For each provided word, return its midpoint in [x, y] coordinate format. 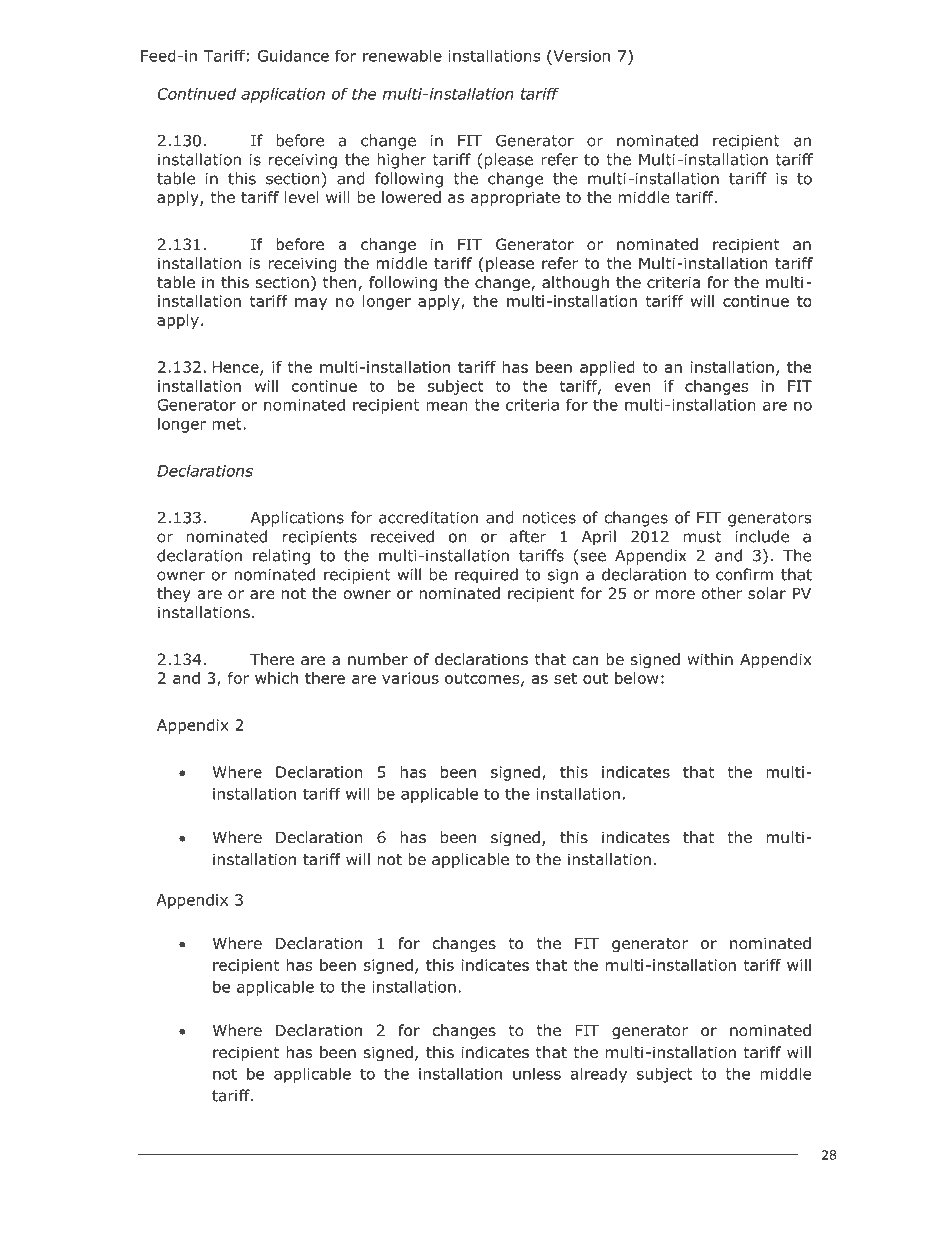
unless [537, 1073]
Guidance [293, 55]
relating [281, 557]
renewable [402, 55]
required [486, 576]
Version [580, 55]
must [703, 537]
